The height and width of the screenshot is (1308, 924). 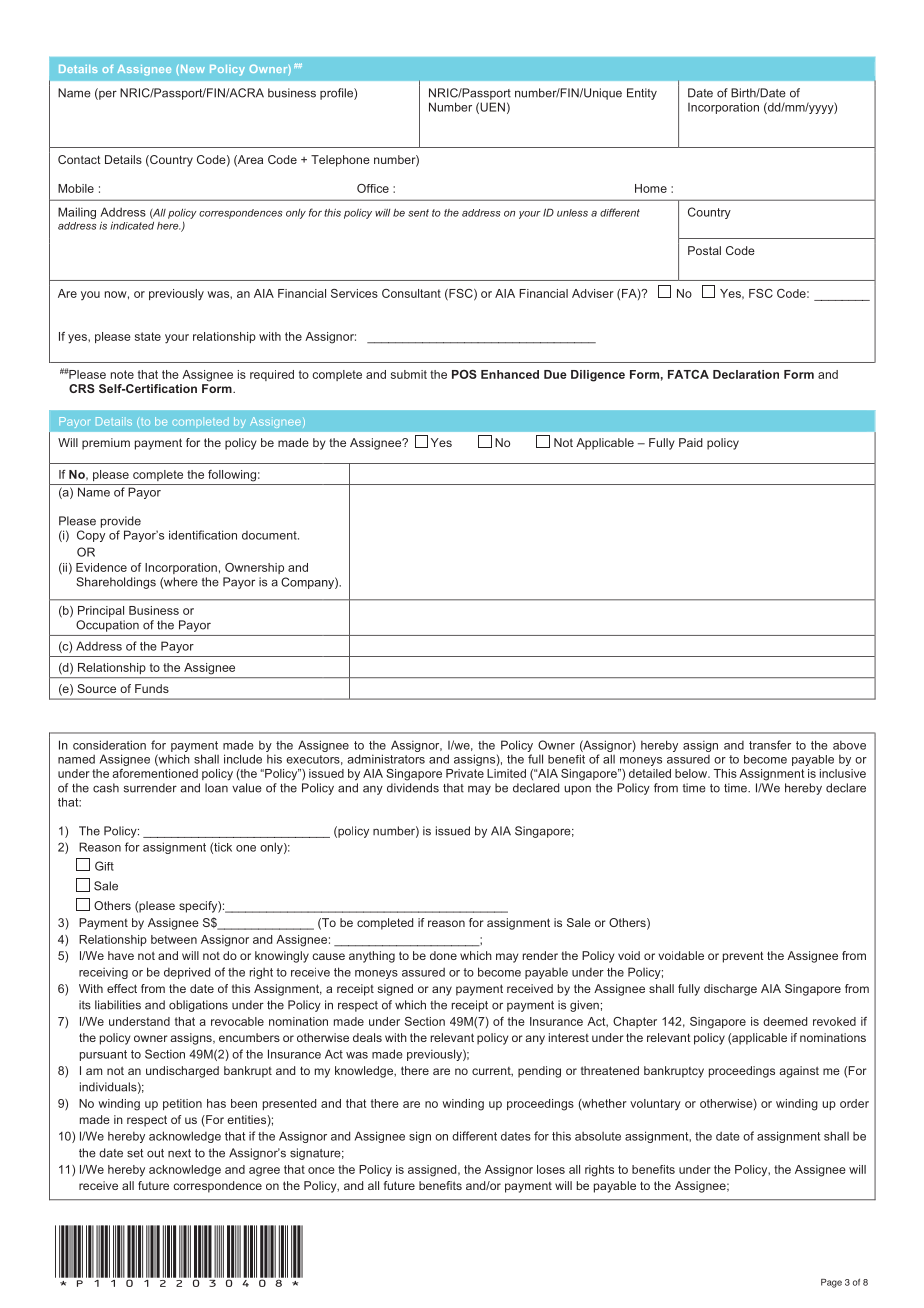 What do you see at coordinates (79, 159) in the screenshot?
I see `Contact` at bounding box center [79, 159].
